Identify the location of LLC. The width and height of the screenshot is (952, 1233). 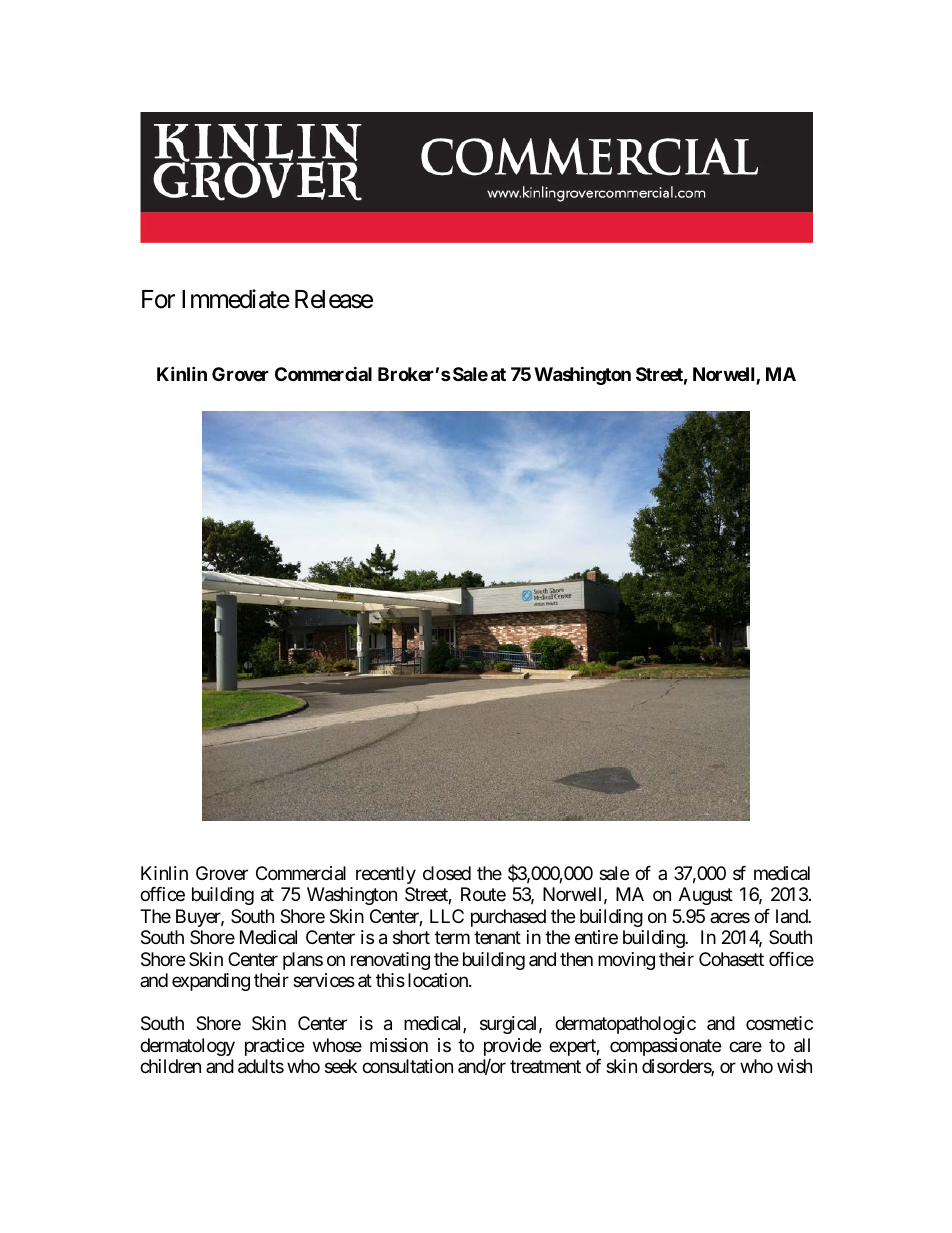
(447, 916).
